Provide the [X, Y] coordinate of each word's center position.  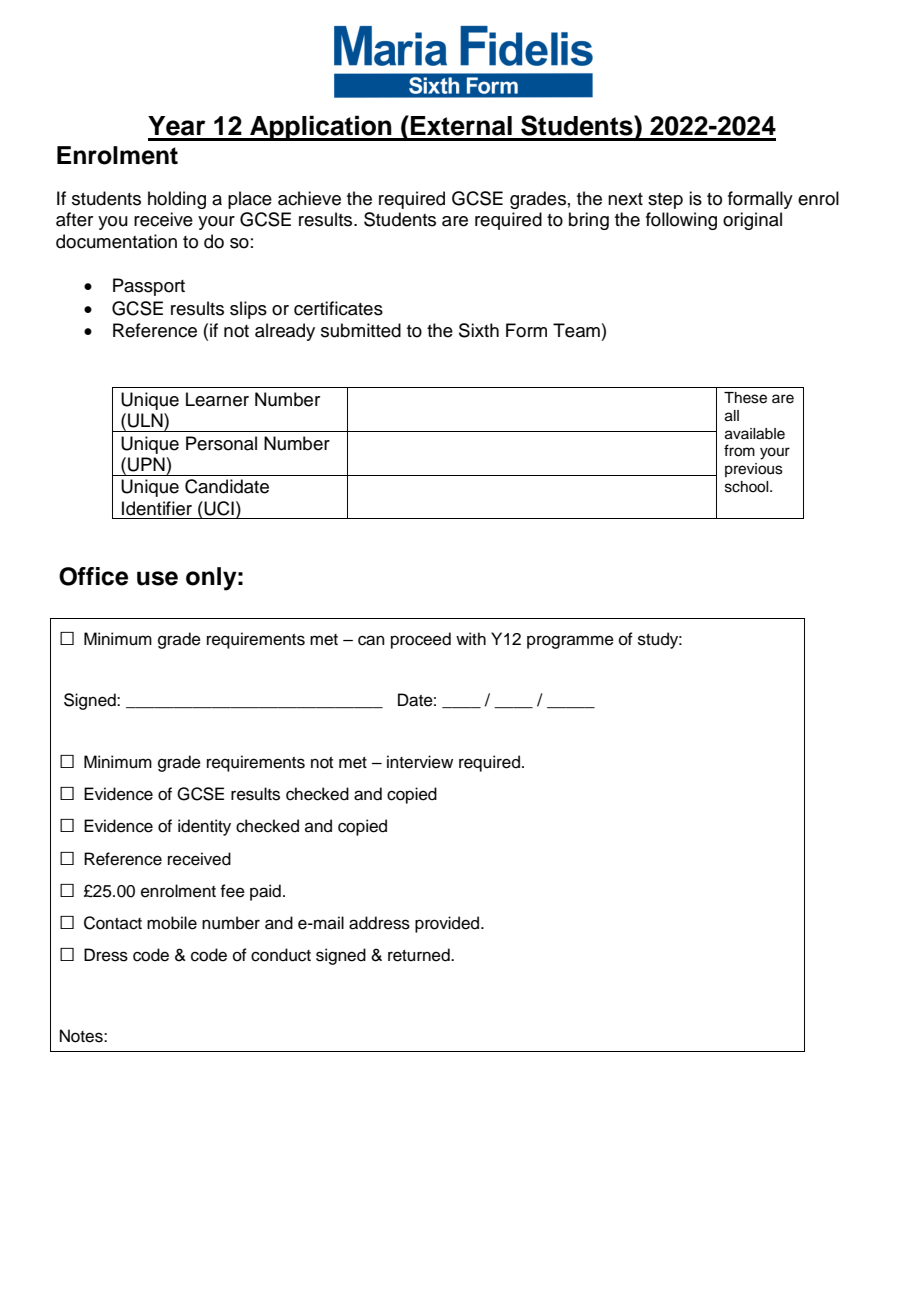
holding [177, 200]
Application [321, 128]
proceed [421, 640]
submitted [361, 330]
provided [448, 924]
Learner [217, 399]
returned [420, 955]
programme [570, 642]
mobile [172, 923]
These [745, 398]
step [665, 201]
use [157, 578]
